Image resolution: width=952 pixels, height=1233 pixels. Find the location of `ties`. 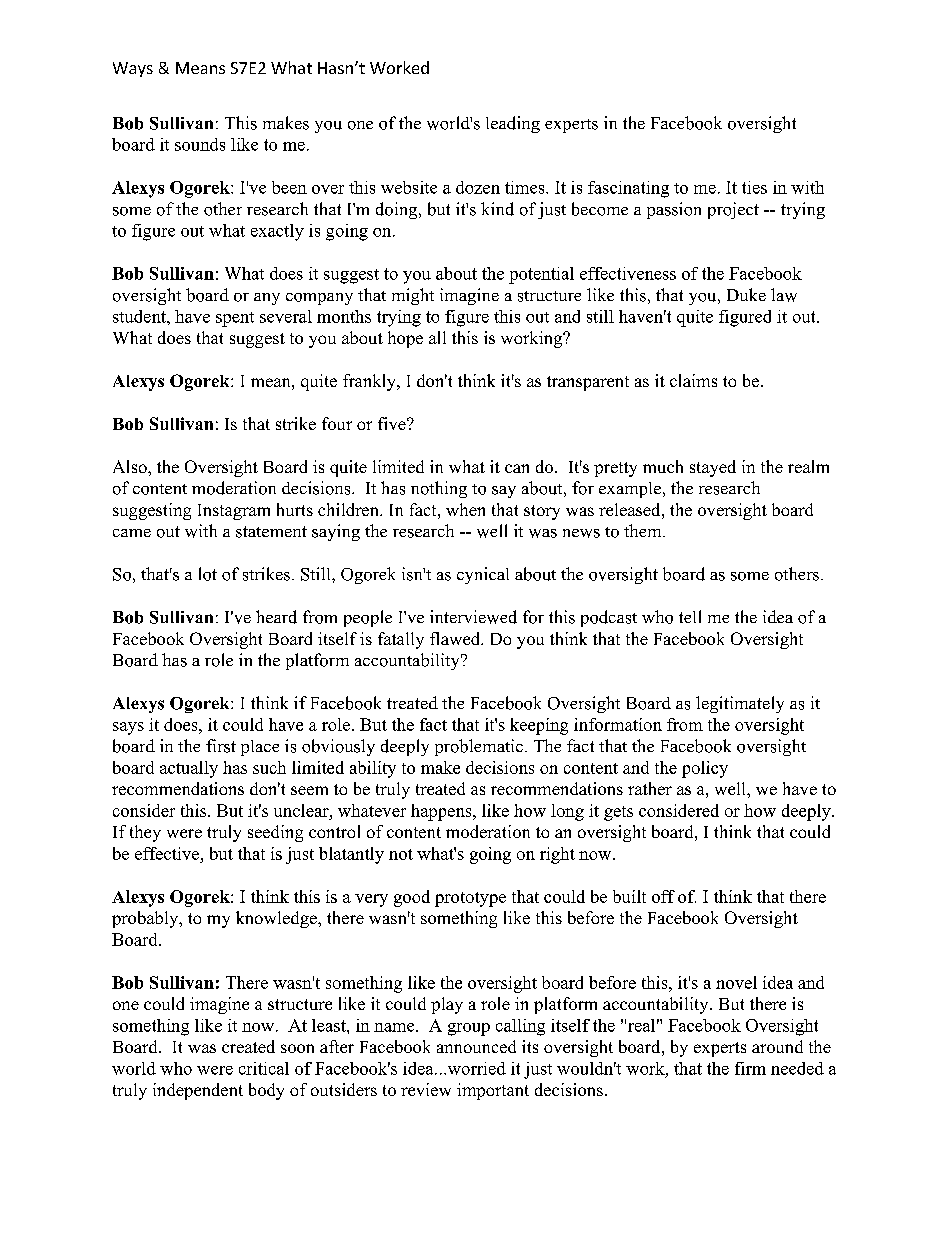

ties is located at coordinates (754, 187).
